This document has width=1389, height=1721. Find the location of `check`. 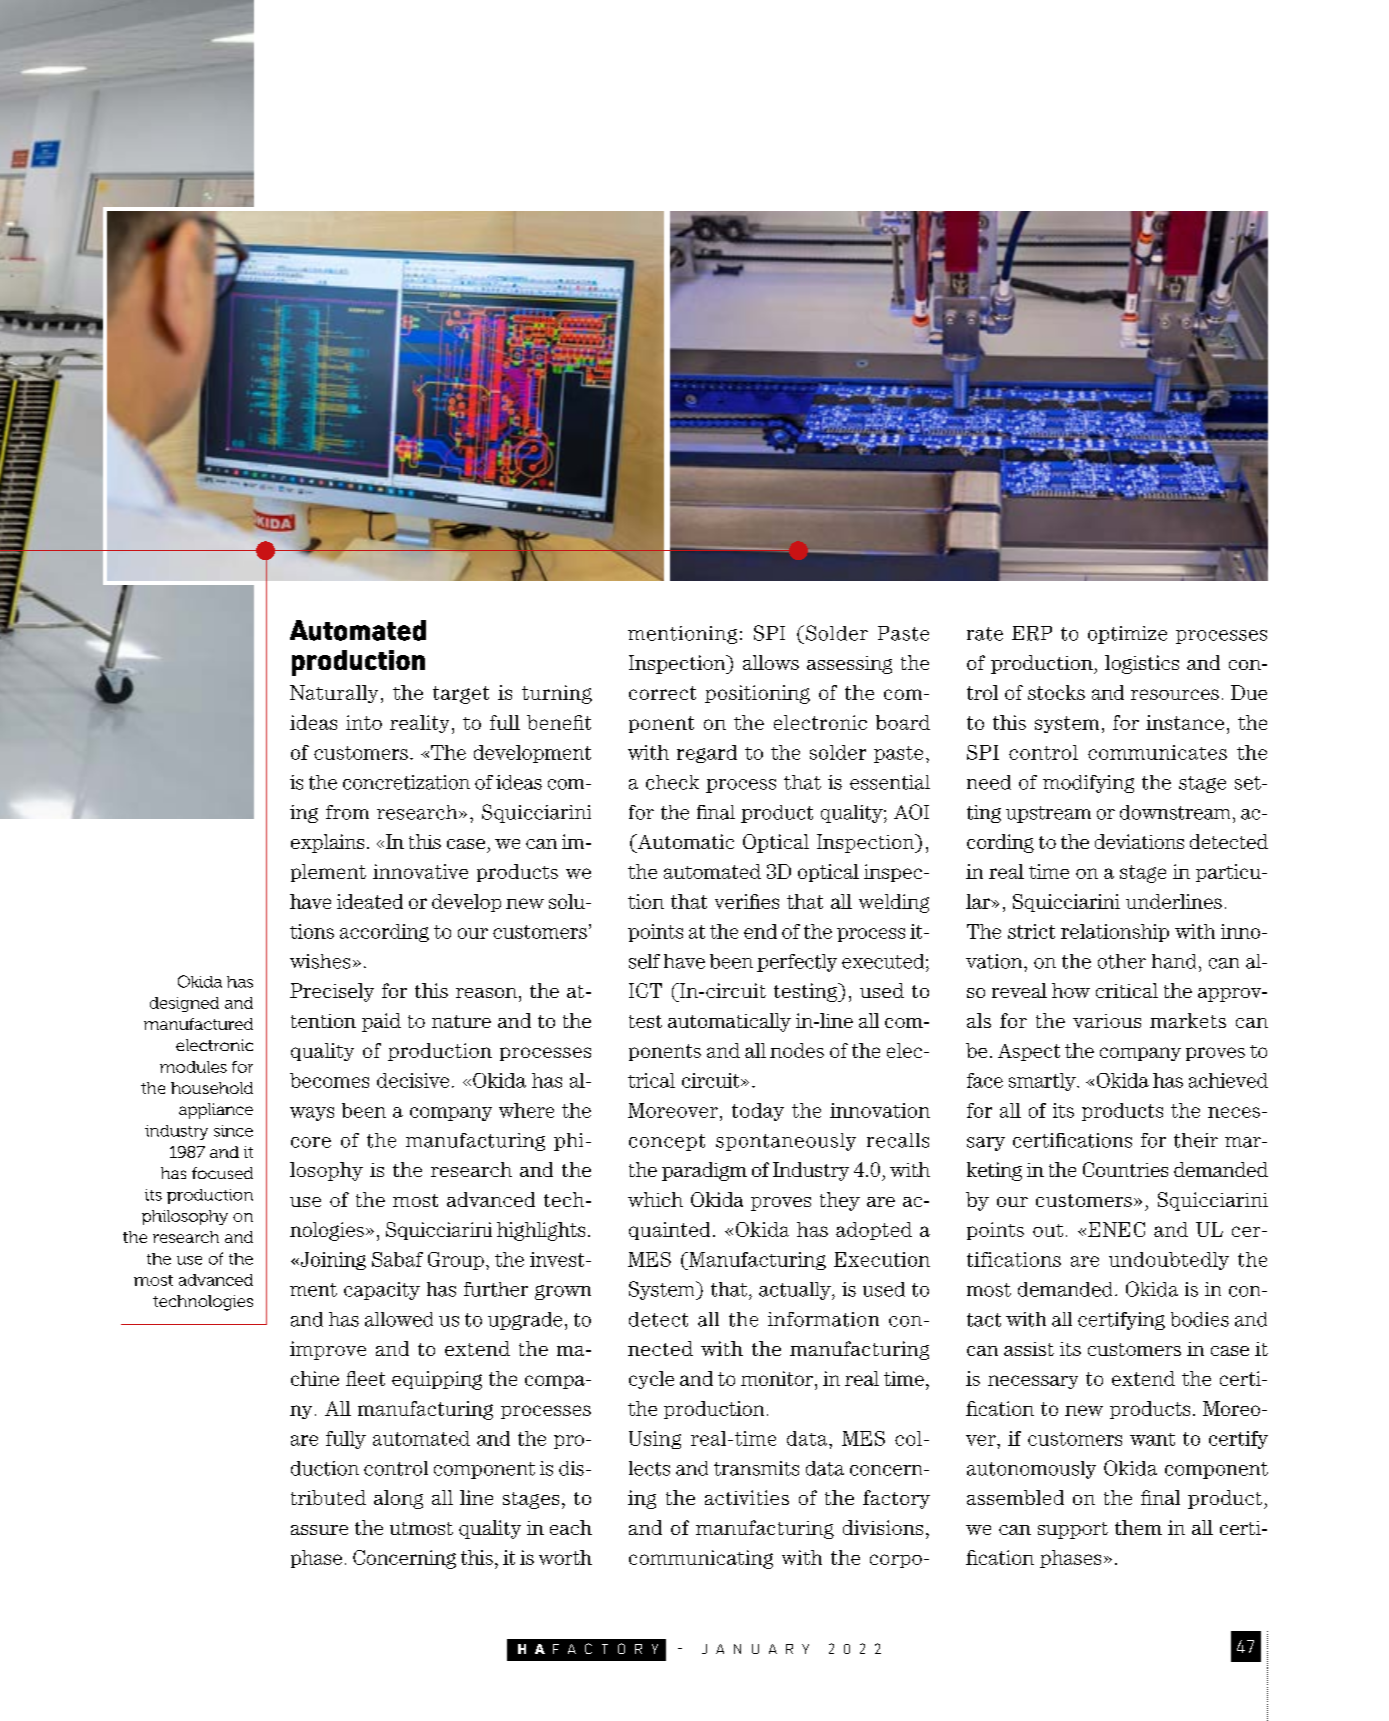

check is located at coordinates (672, 782).
